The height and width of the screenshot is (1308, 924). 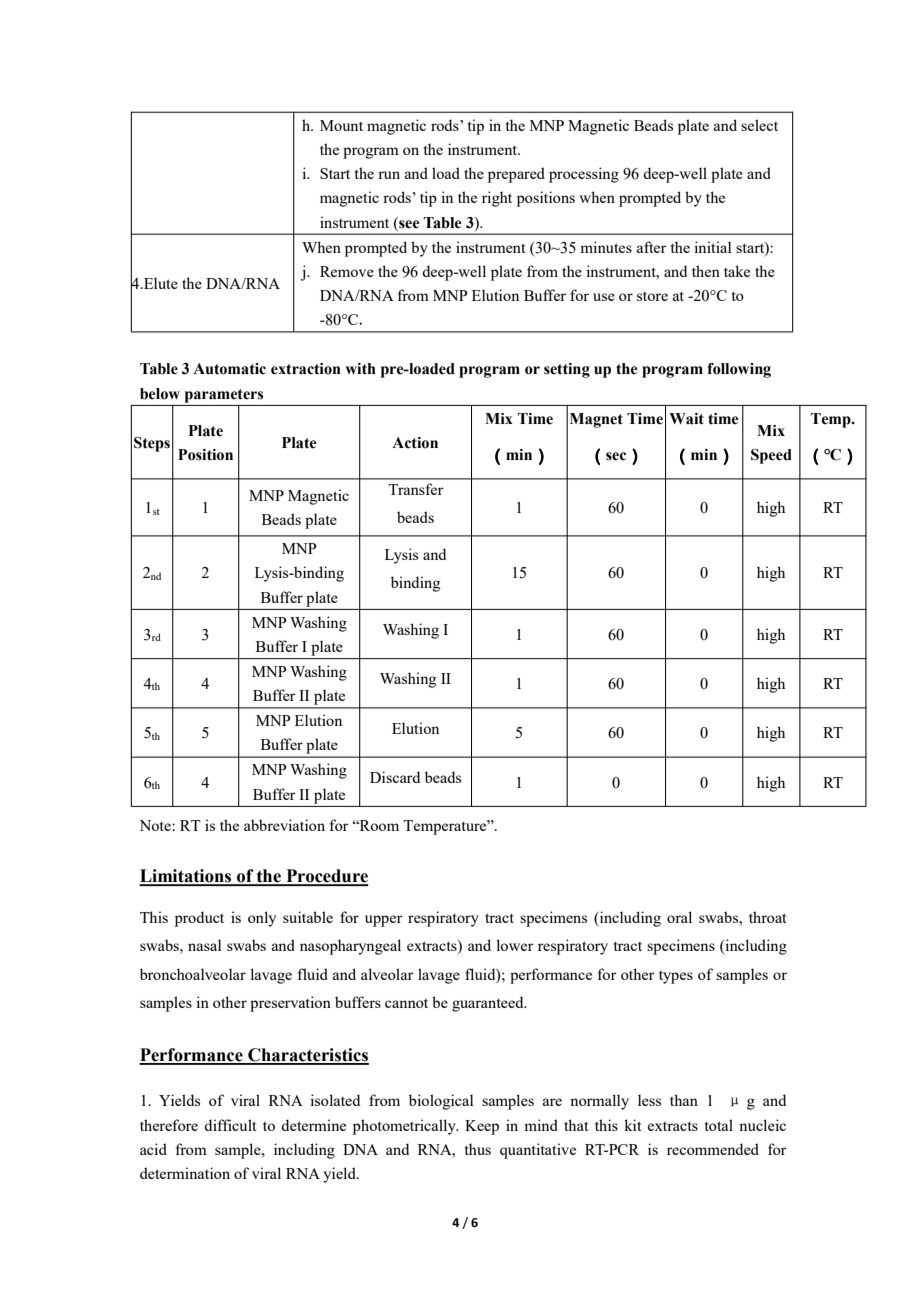 I want to click on Steps, so click(x=152, y=444).
